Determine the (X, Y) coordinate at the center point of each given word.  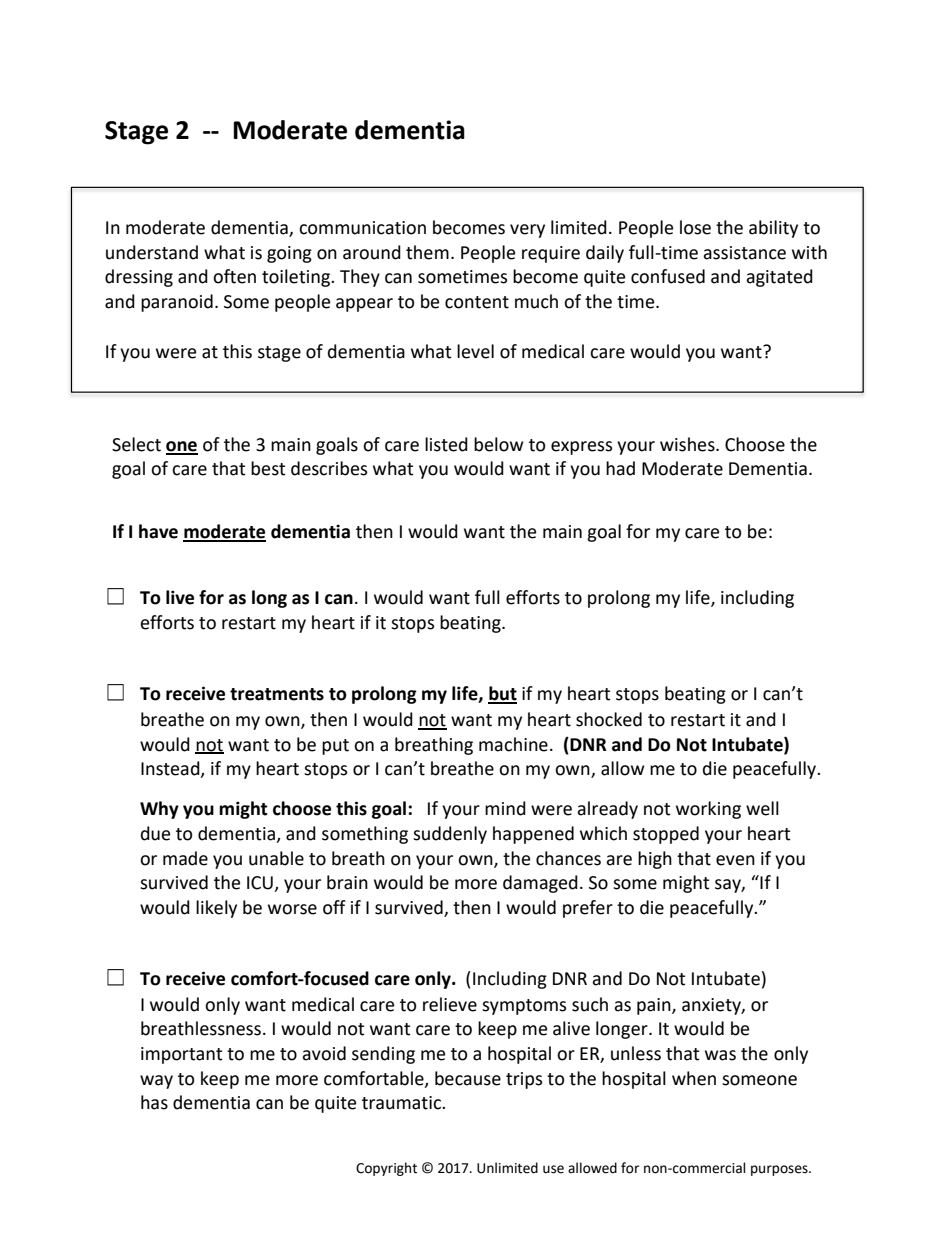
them (427, 252)
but (502, 694)
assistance (744, 253)
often (234, 276)
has (154, 1102)
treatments (277, 694)
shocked (609, 719)
